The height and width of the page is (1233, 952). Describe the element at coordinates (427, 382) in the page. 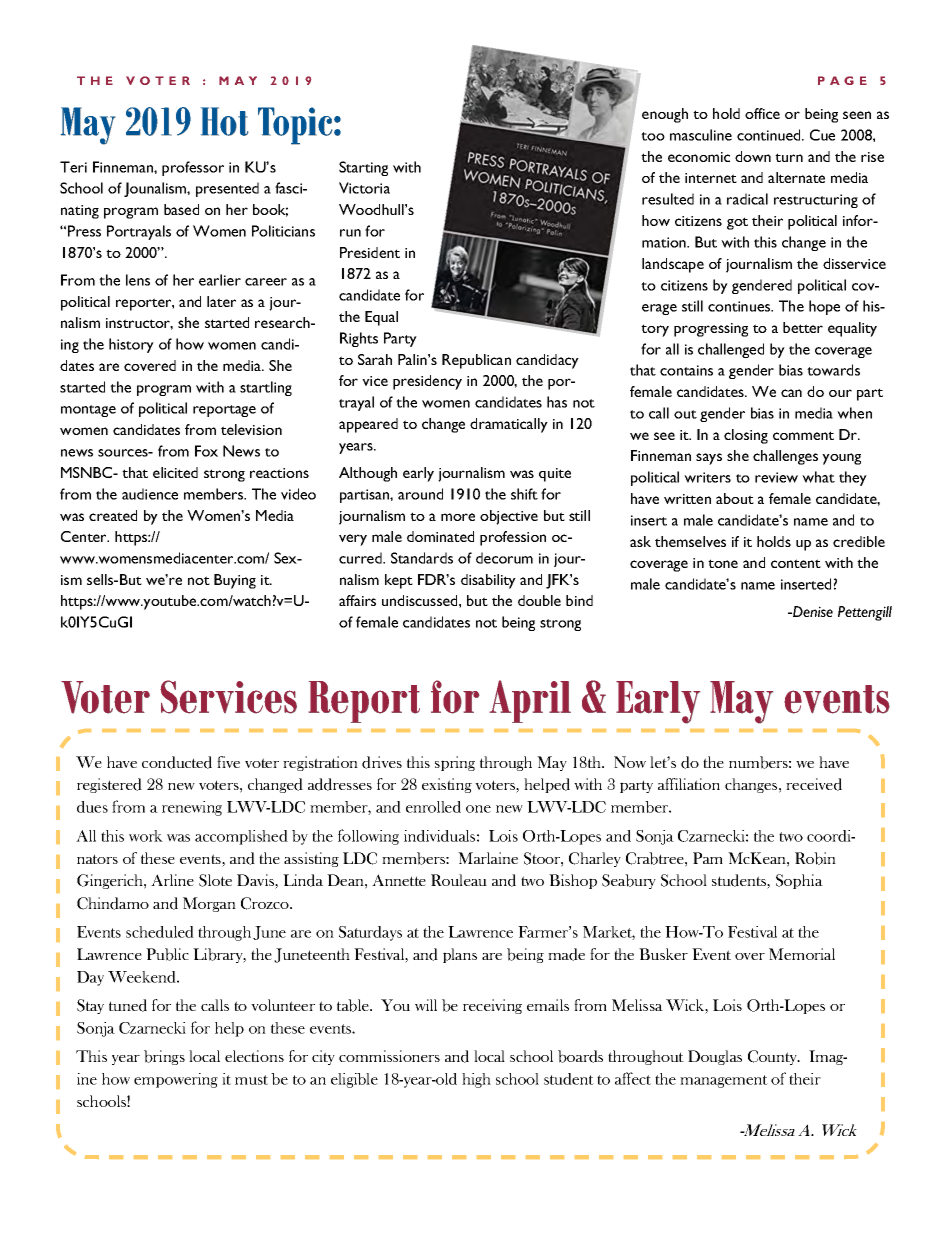

I see `presidency` at that location.
